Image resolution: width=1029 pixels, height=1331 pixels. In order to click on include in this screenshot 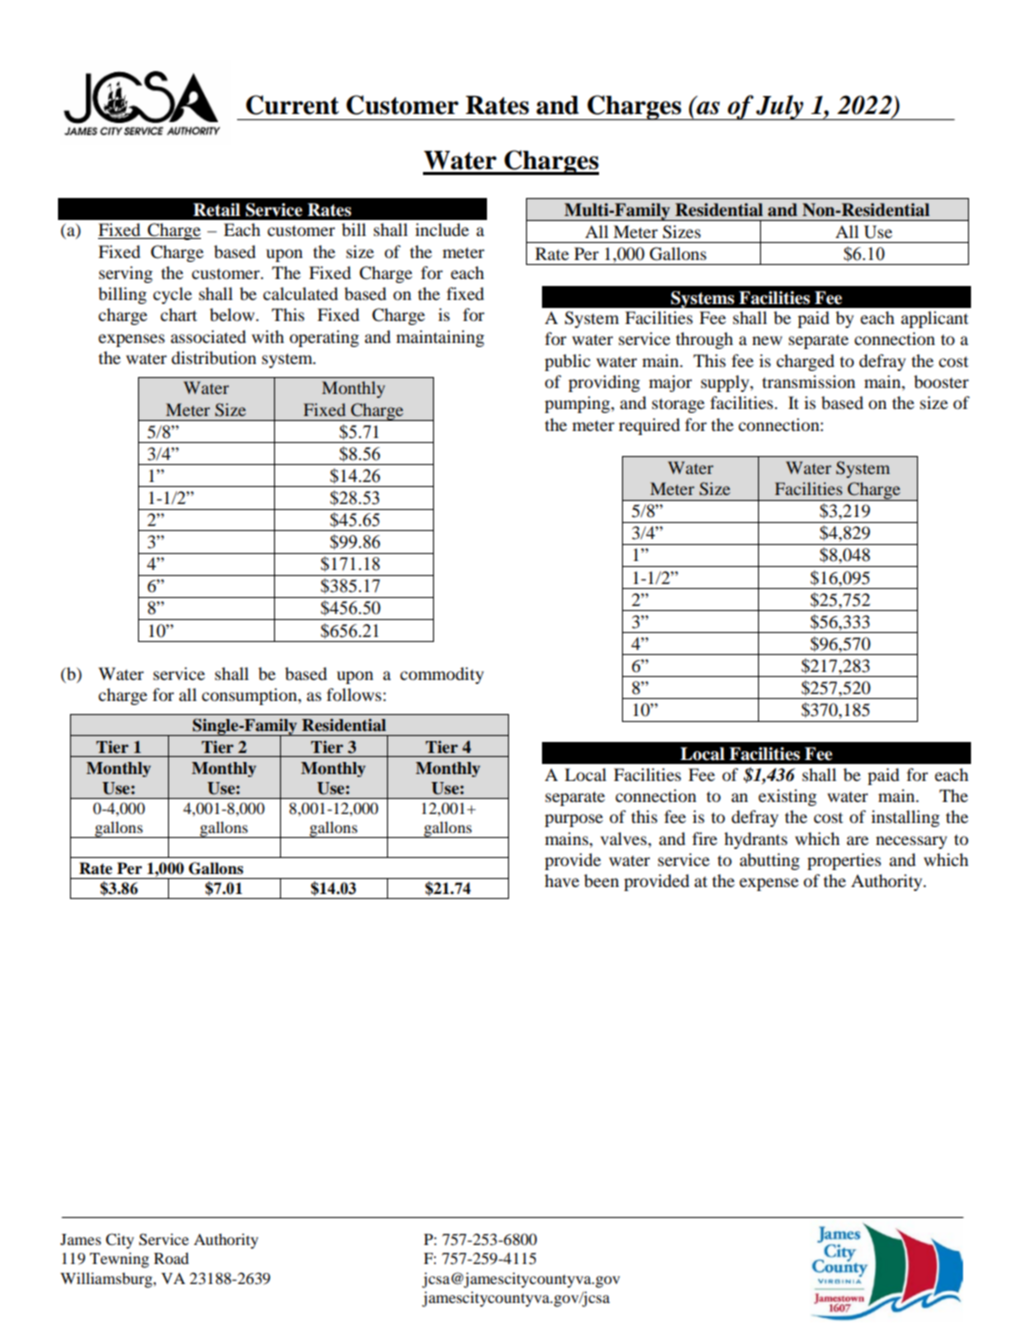, I will do `click(442, 229)`.
